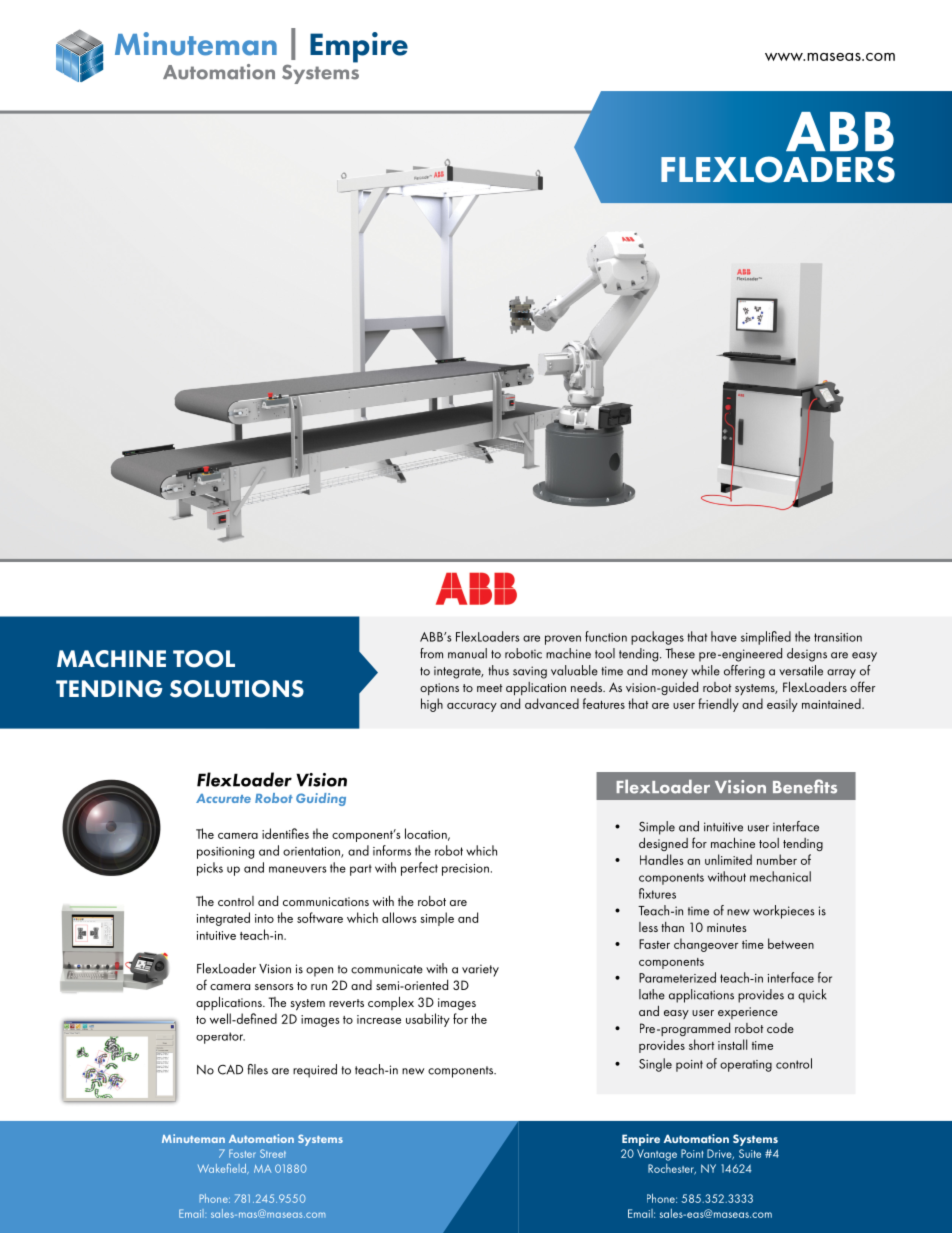  What do you see at coordinates (750, 1153) in the screenshot?
I see `Suite` at bounding box center [750, 1153].
